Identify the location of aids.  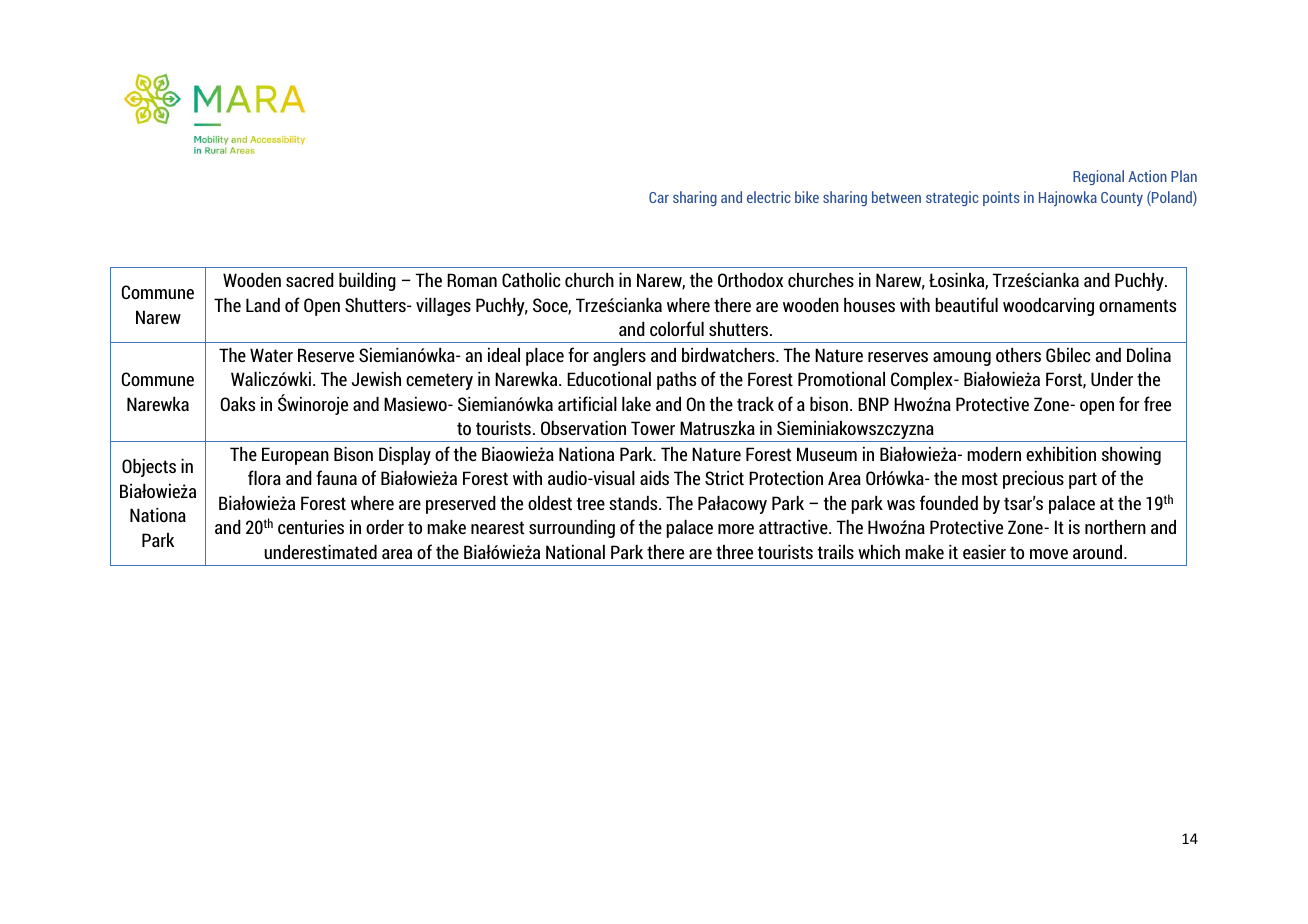
(654, 478).
